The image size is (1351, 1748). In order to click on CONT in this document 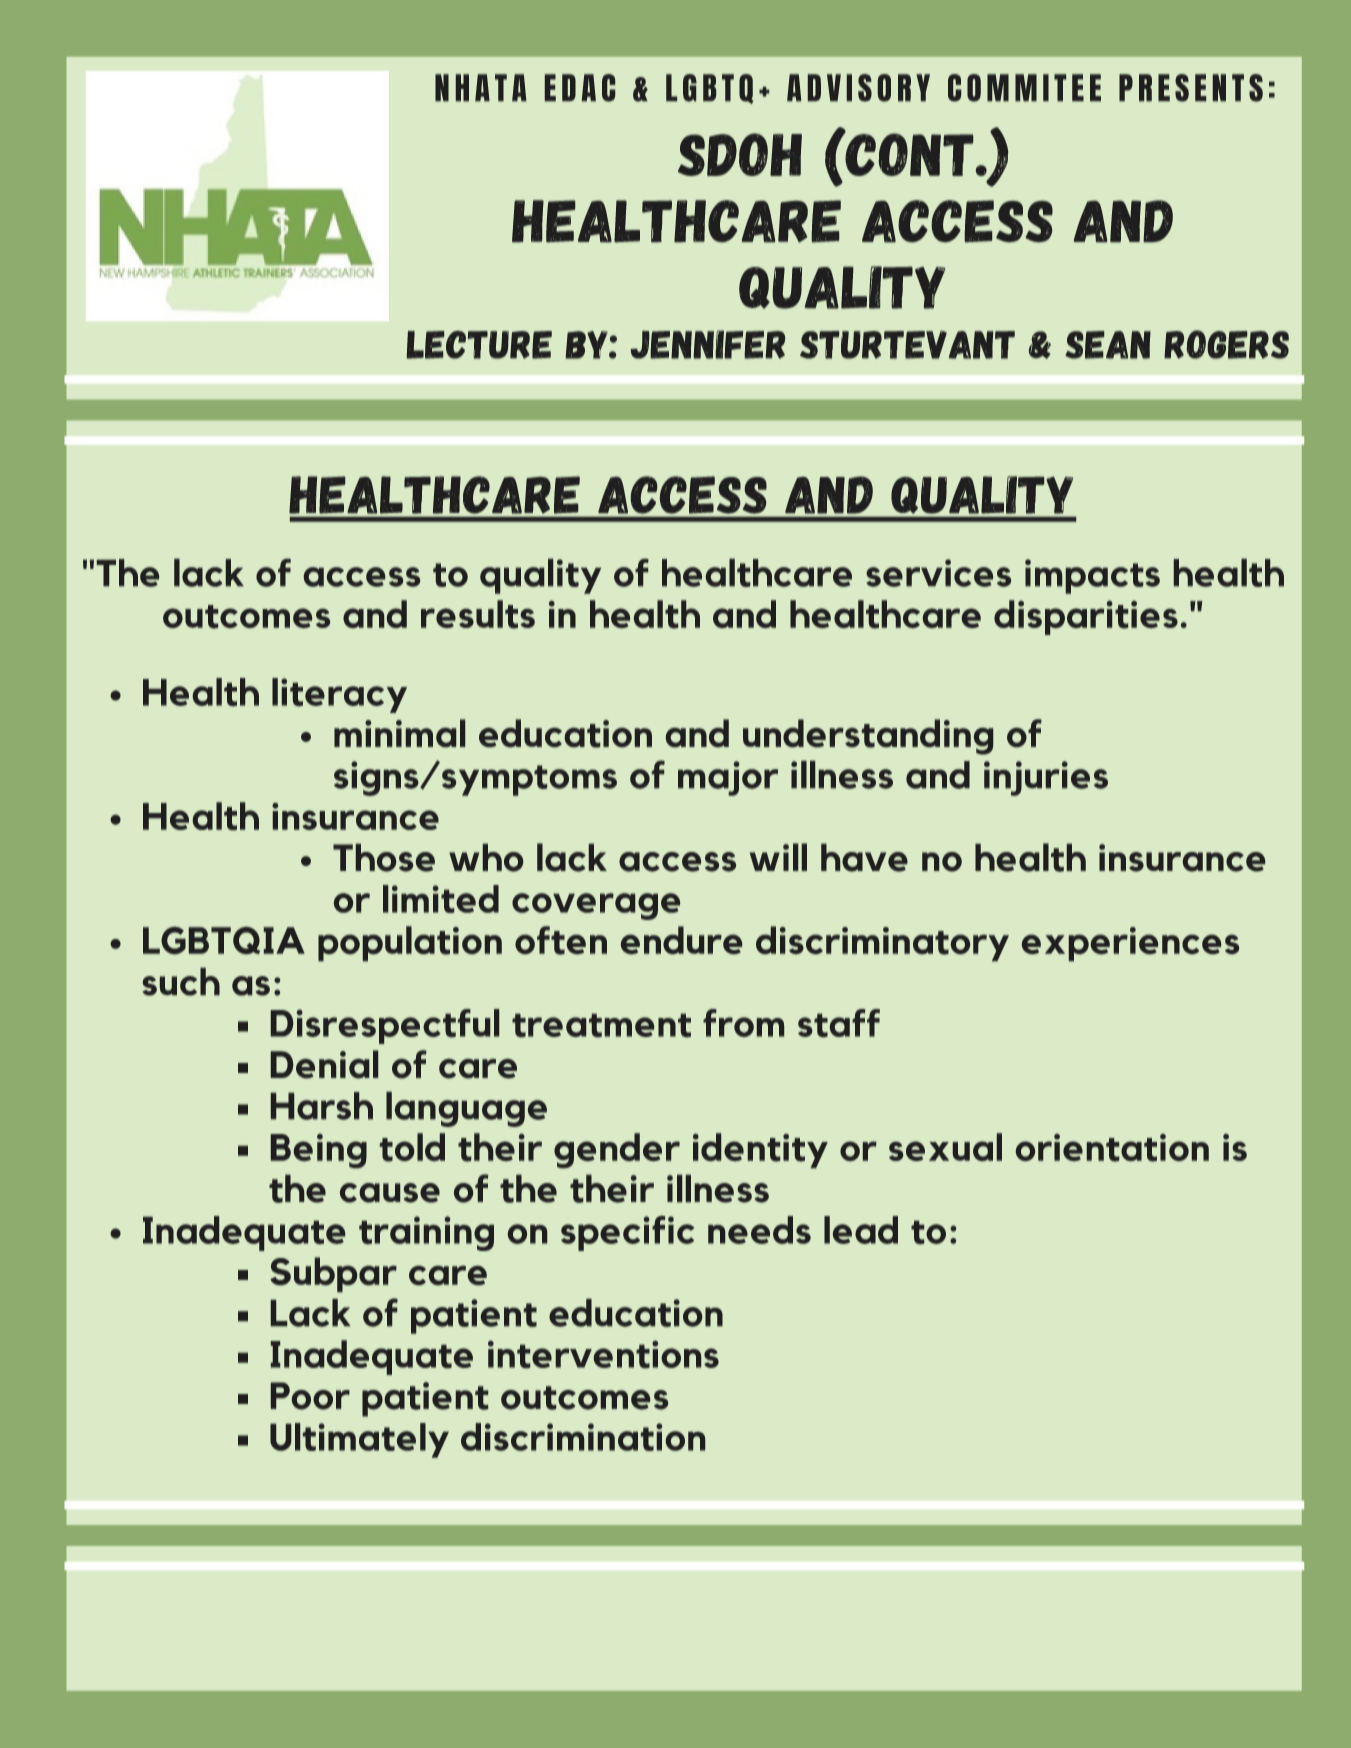, I will do `click(908, 153)`.
